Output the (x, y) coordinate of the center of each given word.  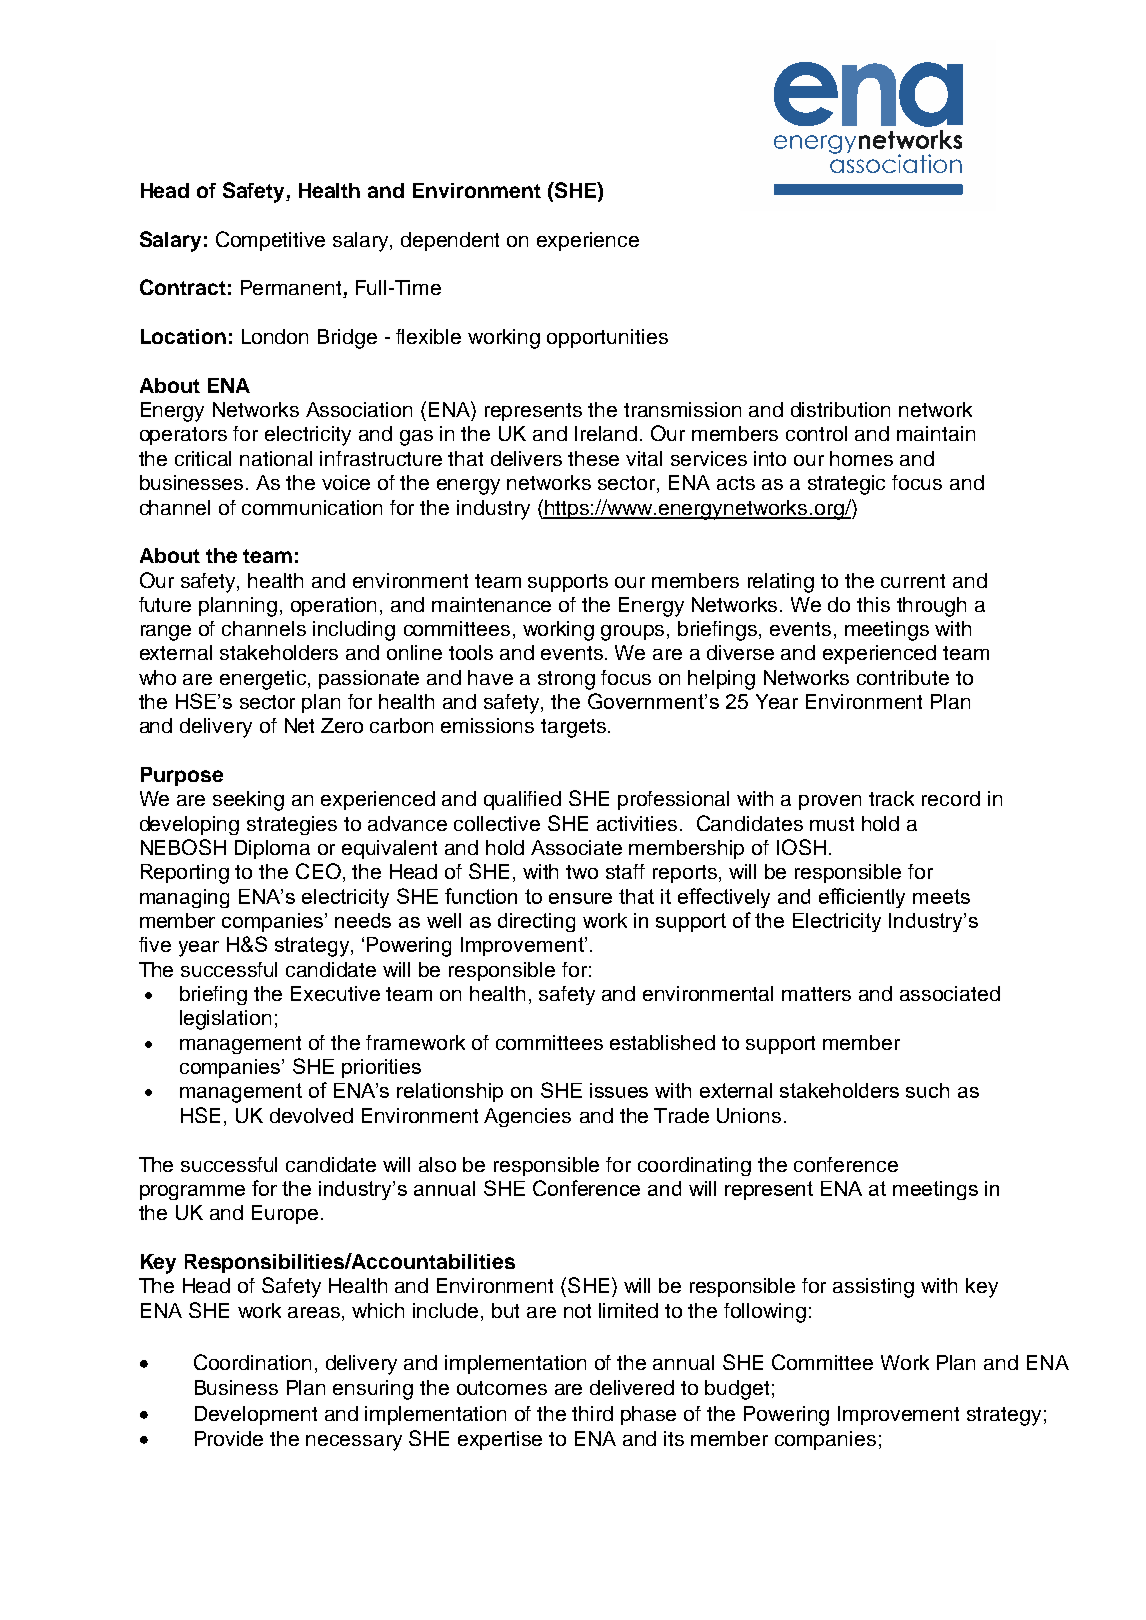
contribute (903, 677)
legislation (225, 1020)
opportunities (607, 338)
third (592, 1413)
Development (256, 1415)
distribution (840, 409)
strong (566, 680)
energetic (264, 680)
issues (619, 1090)
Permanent (292, 289)
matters (816, 994)
